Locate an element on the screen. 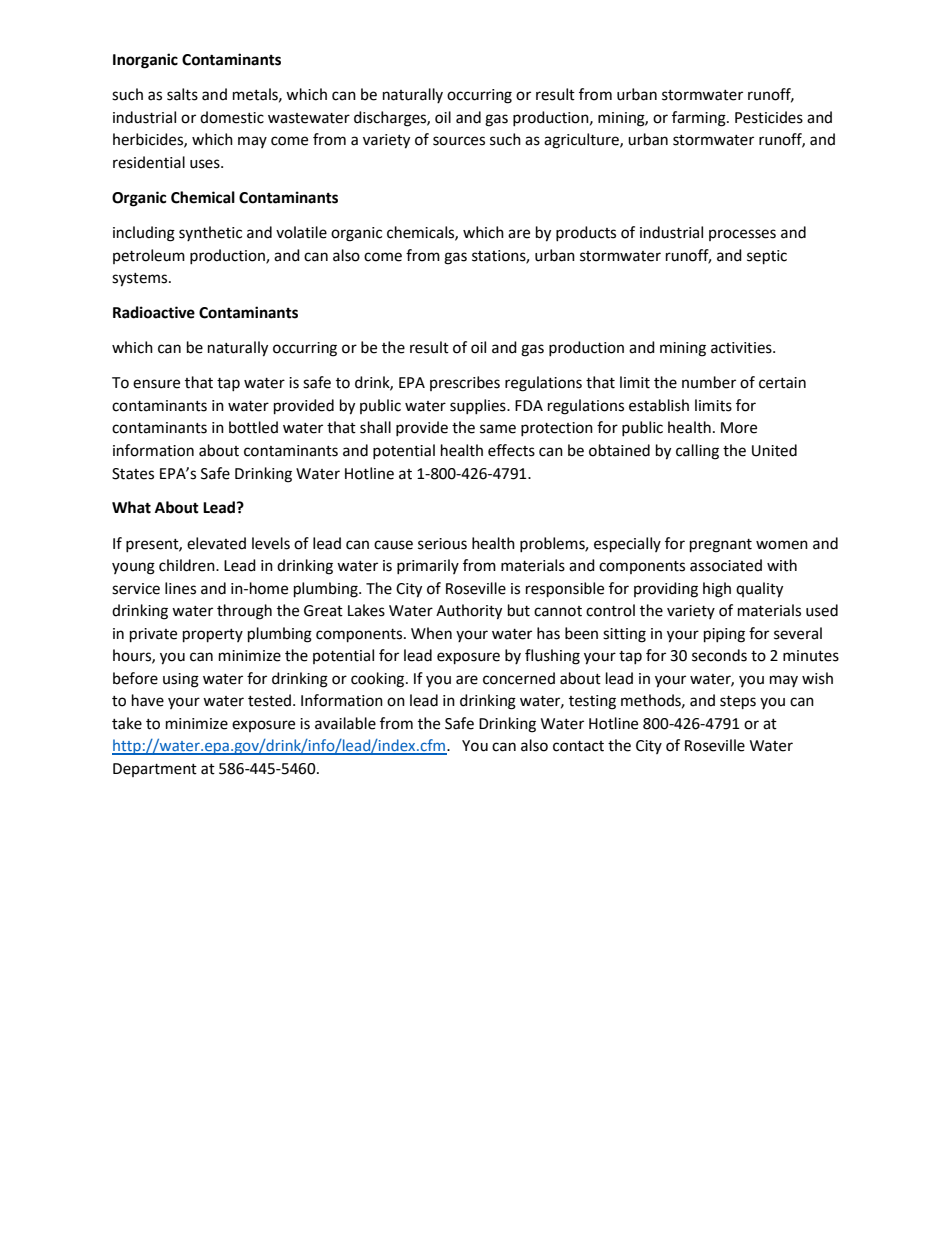 The height and width of the screenshot is (1233, 952). serious is located at coordinates (442, 544).
